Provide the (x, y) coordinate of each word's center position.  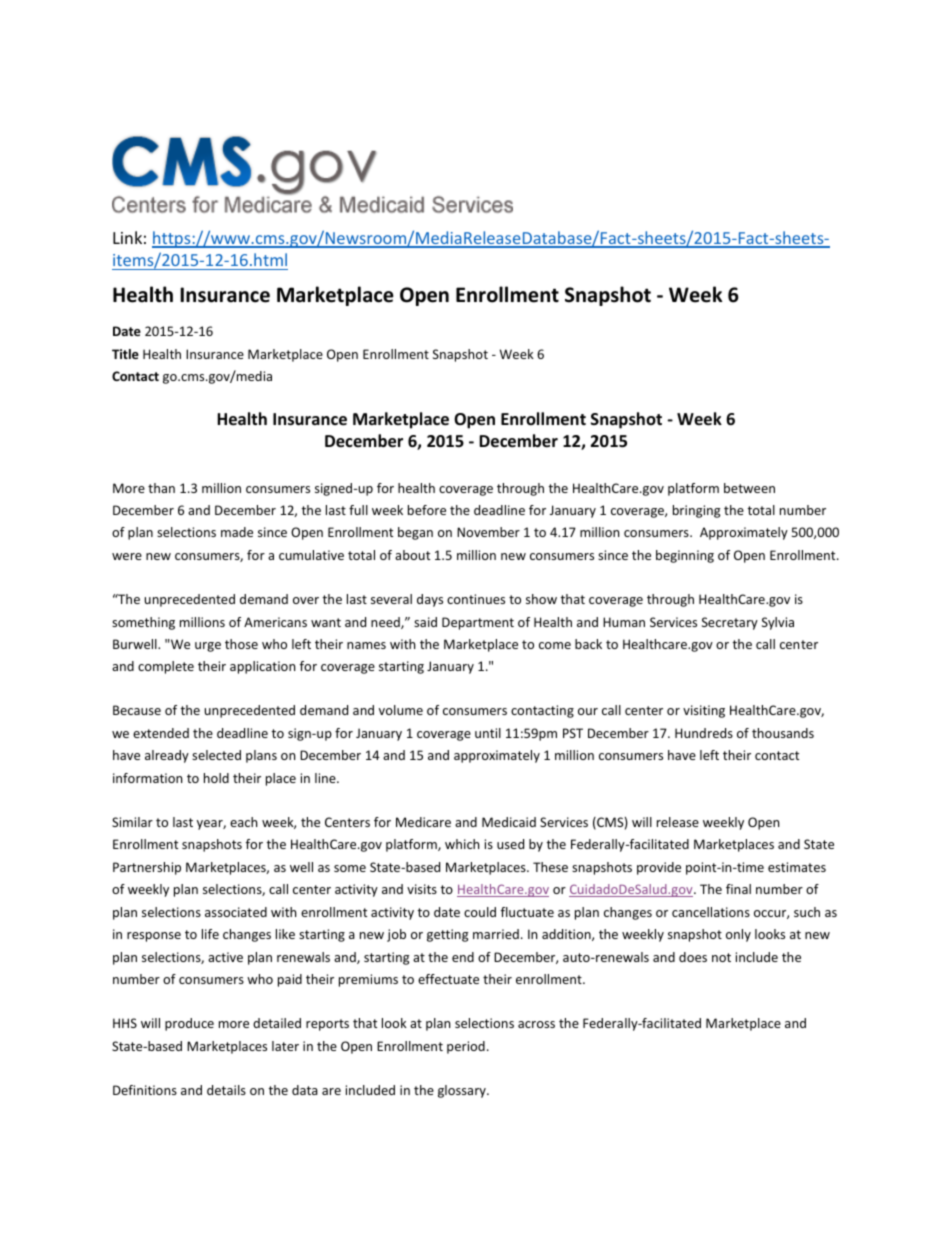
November (488, 532)
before (427, 510)
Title (125, 354)
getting (447, 935)
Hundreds (704, 733)
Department (478, 623)
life (210, 934)
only (738, 935)
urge (208, 647)
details (226, 1090)
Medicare (423, 822)
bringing (696, 511)
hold (216, 778)
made (237, 532)
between (749, 488)
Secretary (730, 623)
